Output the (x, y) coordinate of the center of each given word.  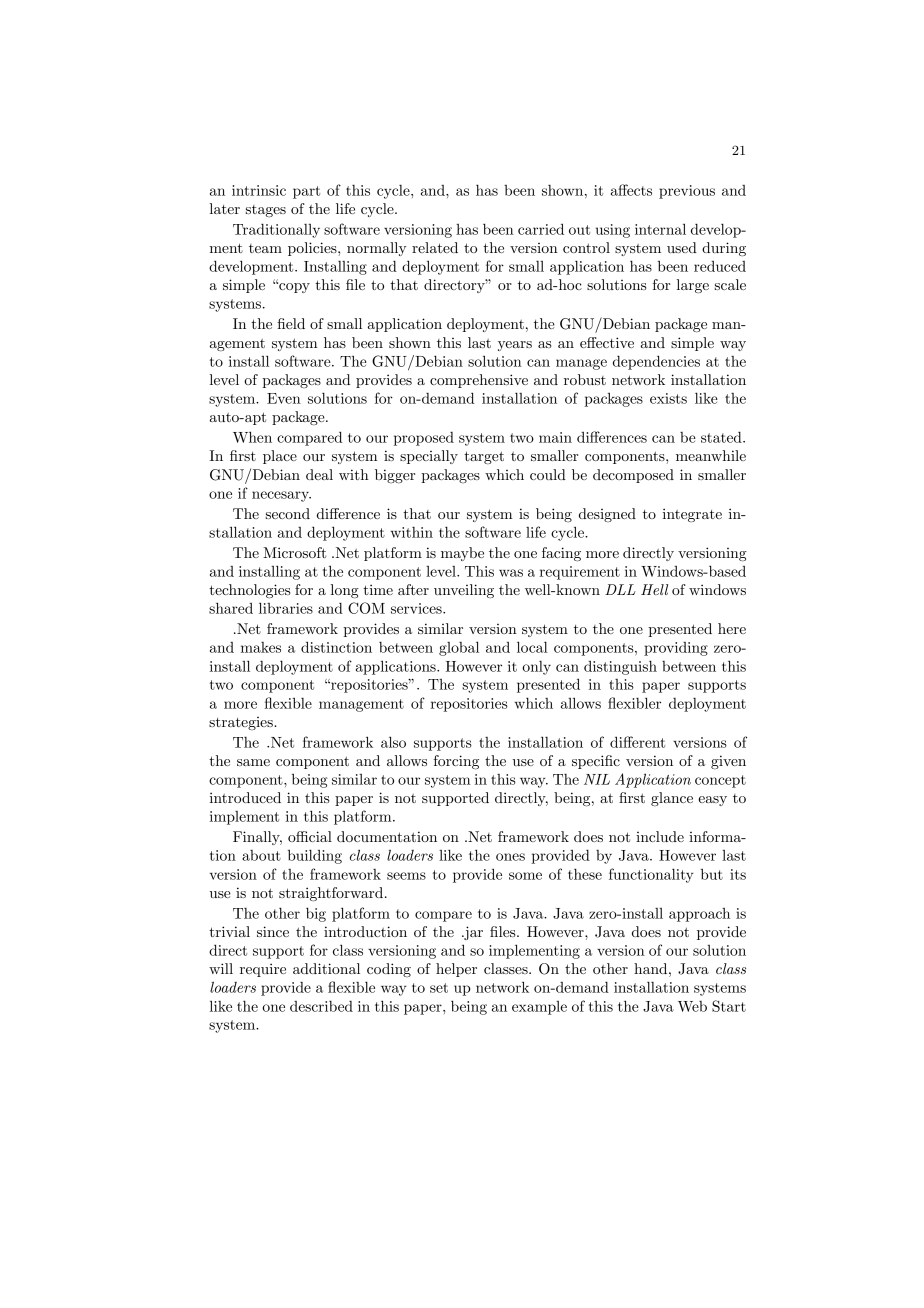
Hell (654, 589)
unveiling (464, 591)
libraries (286, 608)
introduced (245, 797)
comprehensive (479, 381)
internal (660, 229)
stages (266, 211)
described (321, 1006)
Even (284, 398)
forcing (456, 762)
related (435, 247)
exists (668, 398)
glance (672, 799)
